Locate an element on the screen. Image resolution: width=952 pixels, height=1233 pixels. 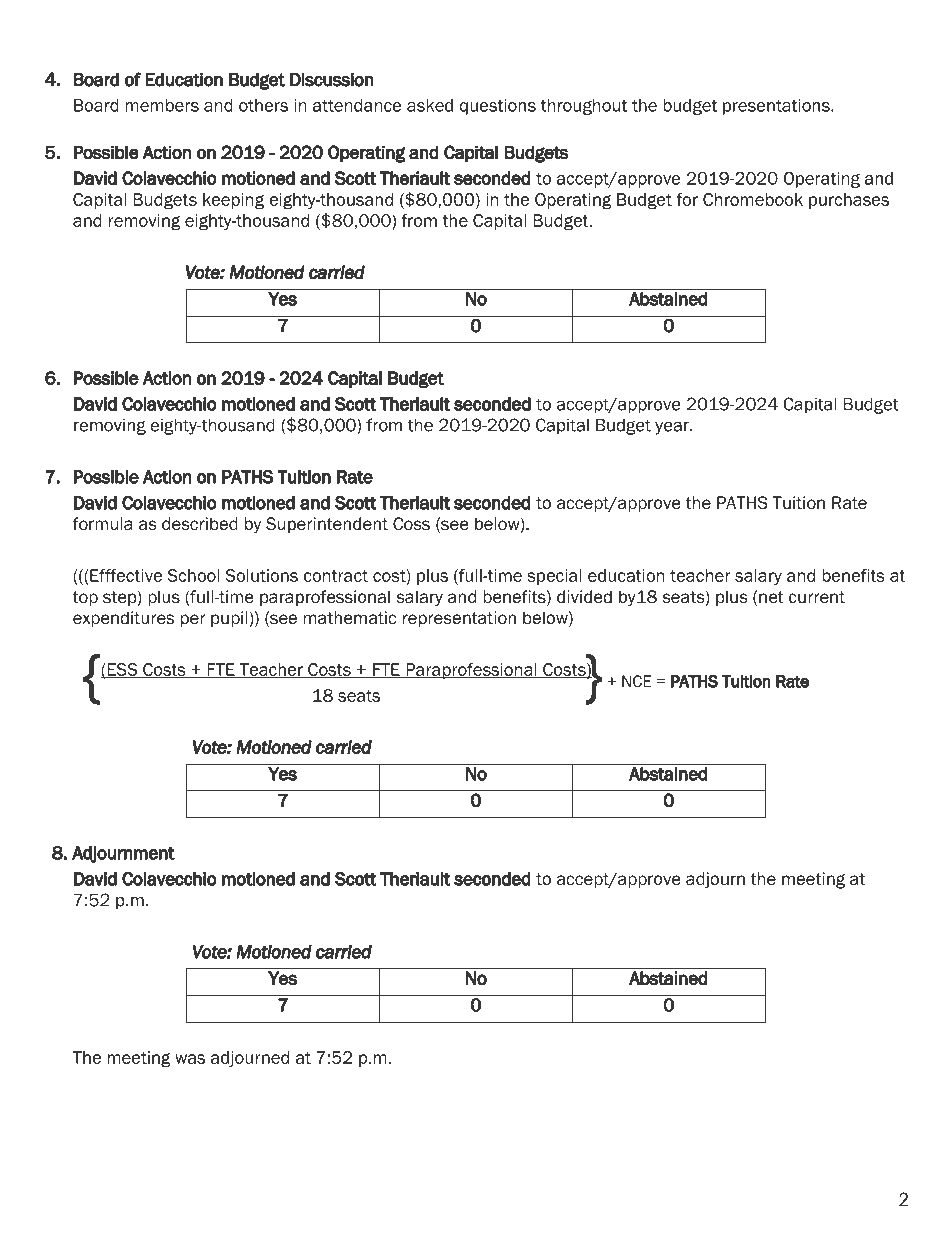
mathematic is located at coordinates (350, 618).
